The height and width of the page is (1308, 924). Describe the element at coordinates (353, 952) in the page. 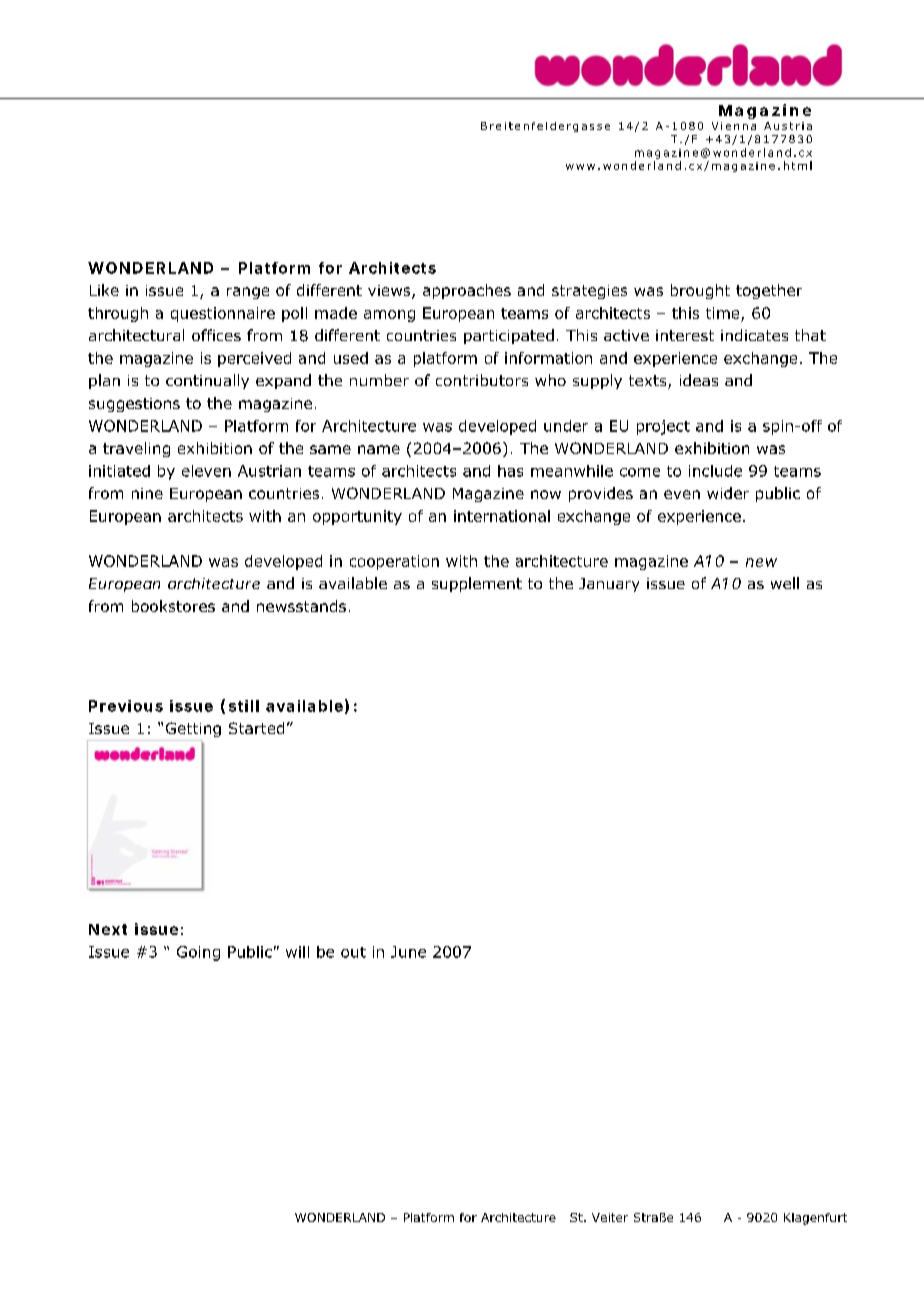

I see `out` at that location.
